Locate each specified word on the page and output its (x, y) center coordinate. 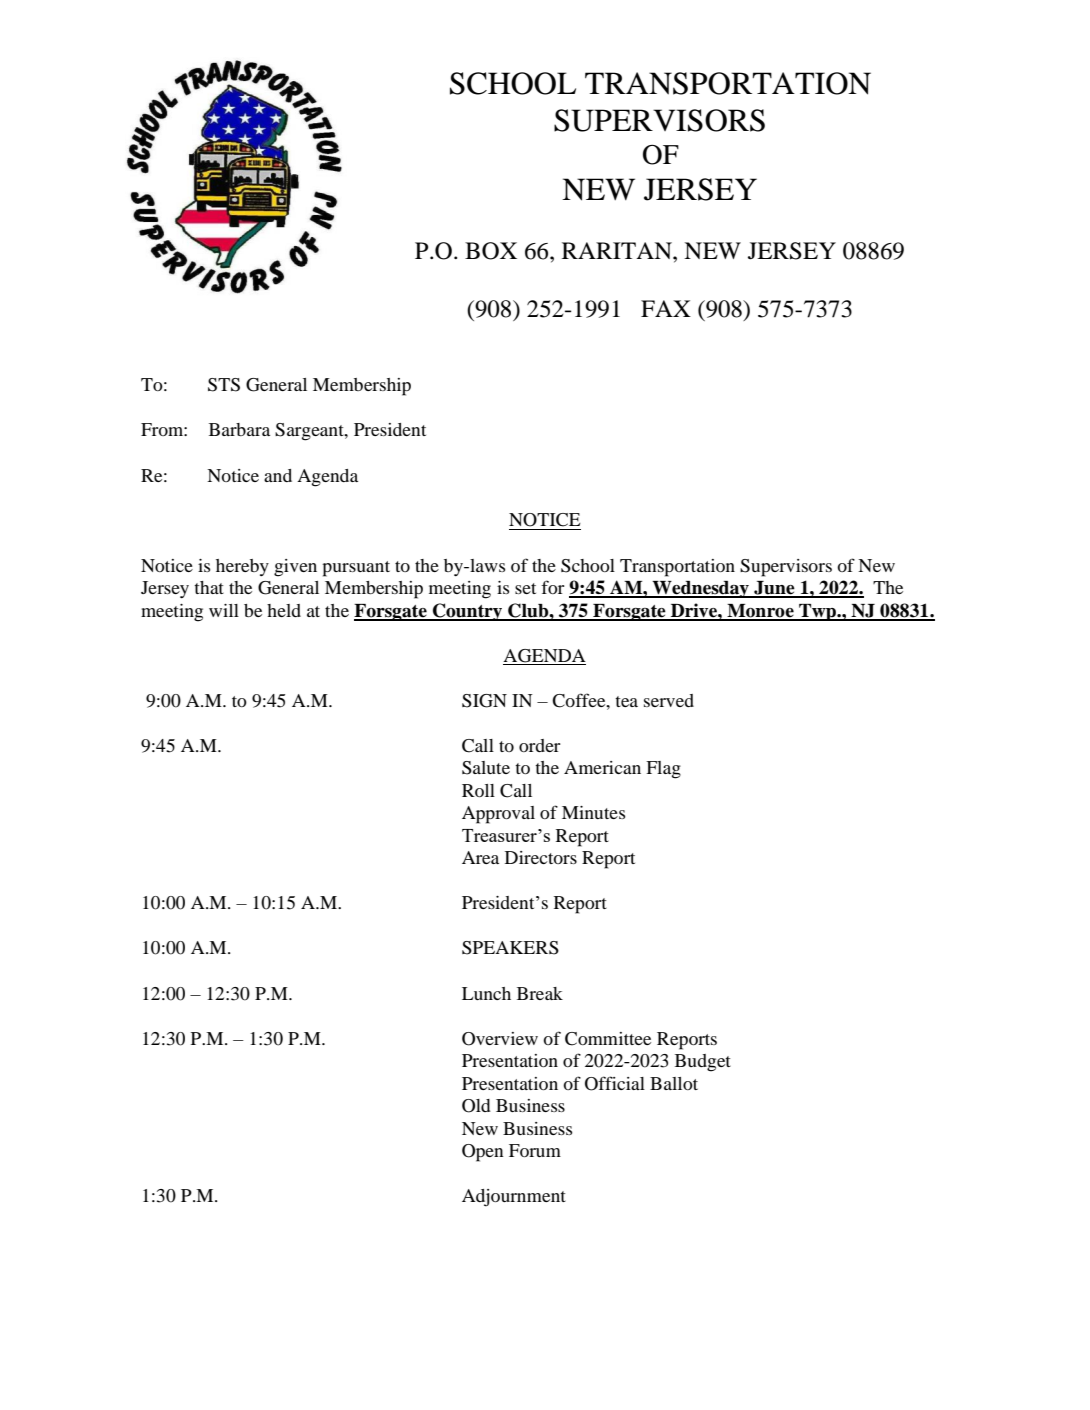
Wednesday (701, 589)
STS (224, 385)
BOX (491, 251)
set (525, 588)
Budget (703, 1063)
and (278, 475)
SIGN (484, 701)
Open (483, 1153)
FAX (666, 308)
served (669, 700)
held (284, 610)
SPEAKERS (510, 948)
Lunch (486, 993)
